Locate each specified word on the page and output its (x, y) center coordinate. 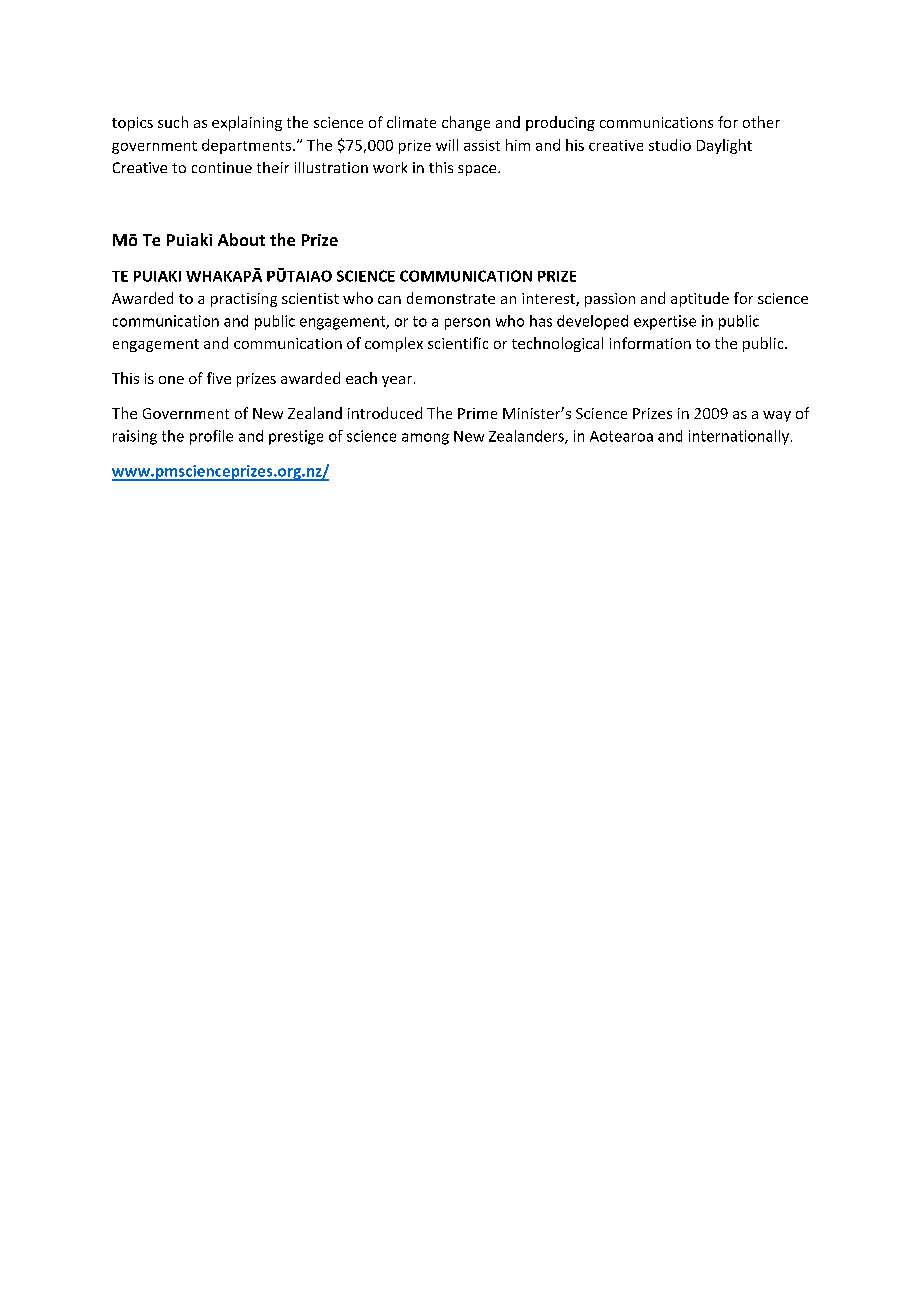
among (425, 439)
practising (244, 300)
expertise (665, 322)
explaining (247, 123)
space (478, 170)
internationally (739, 437)
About (241, 239)
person (467, 324)
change (466, 123)
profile (211, 437)
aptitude (700, 299)
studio (670, 145)
